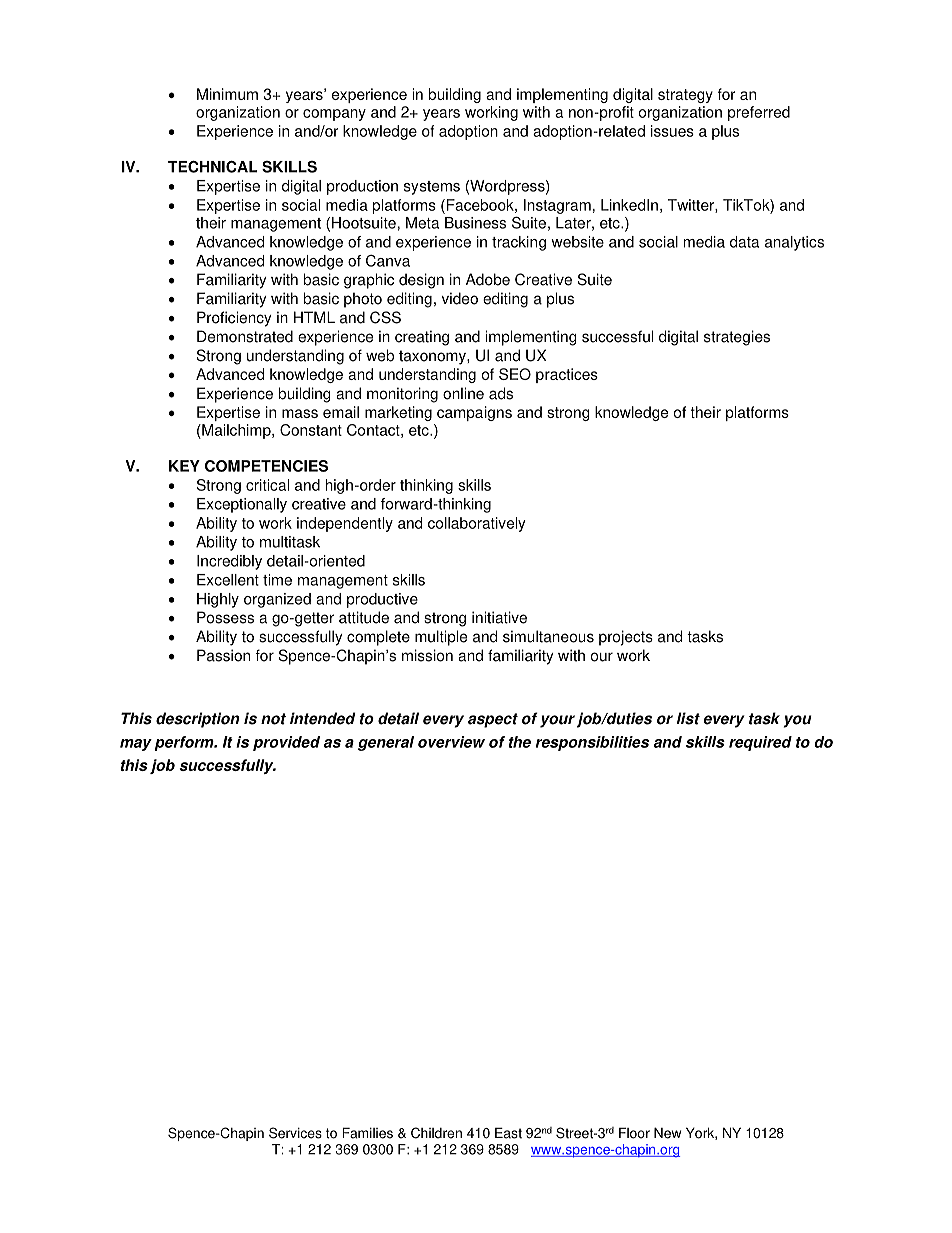 The width and height of the document is (952, 1233). What do you see at coordinates (499, 617) in the document?
I see `initiative` at bounding box center [499, 617].
